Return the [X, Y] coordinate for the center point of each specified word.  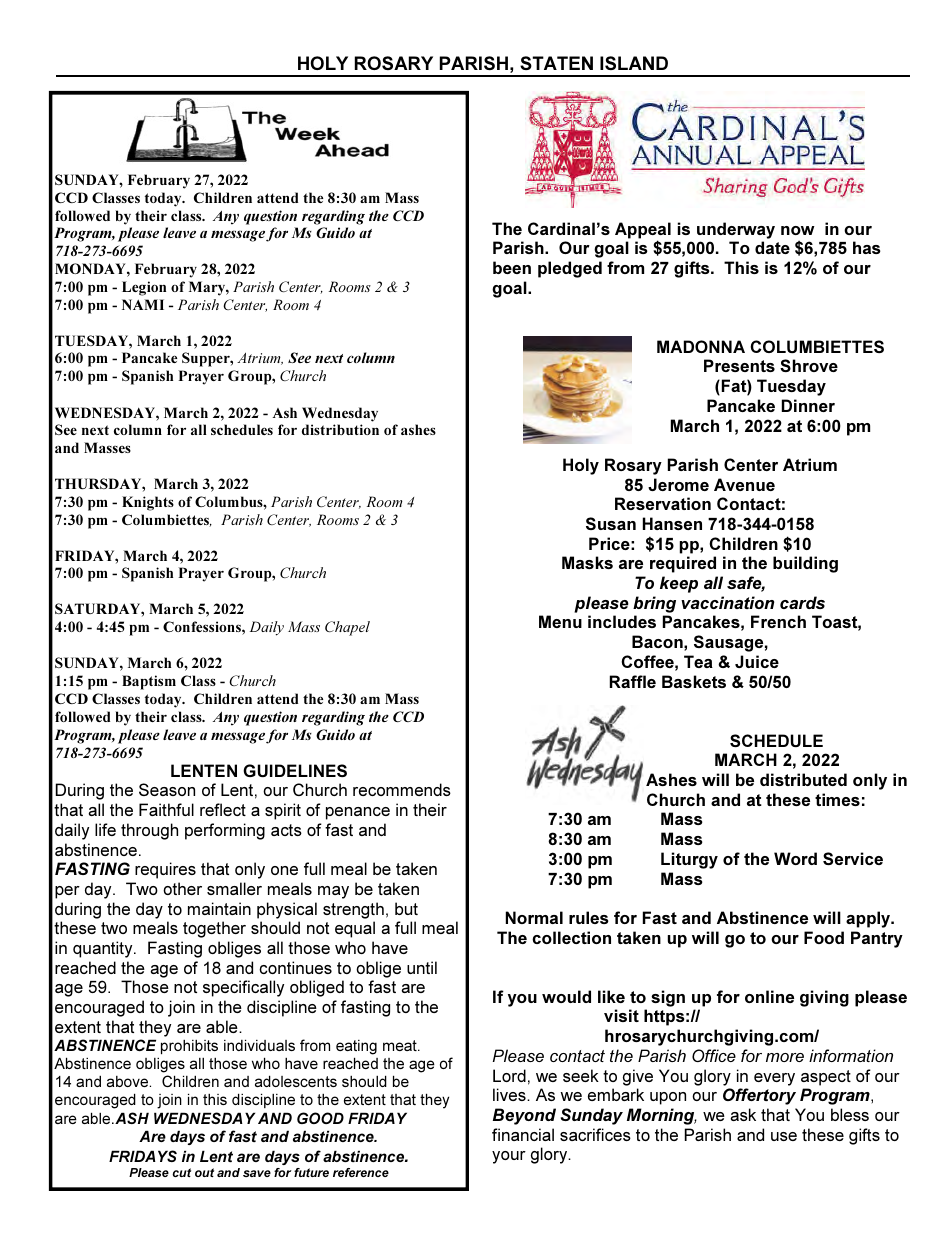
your [509, 1157]
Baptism [149, 682]
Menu [560, 621]
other [182, 888]
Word [795, 858]
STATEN [556, 63]
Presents [739, 365]
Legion [144, 288]
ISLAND [634, 63]
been [512, 267]
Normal [534, 917]
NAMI [143, 304]
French [778, 621]
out [204, 1172]
